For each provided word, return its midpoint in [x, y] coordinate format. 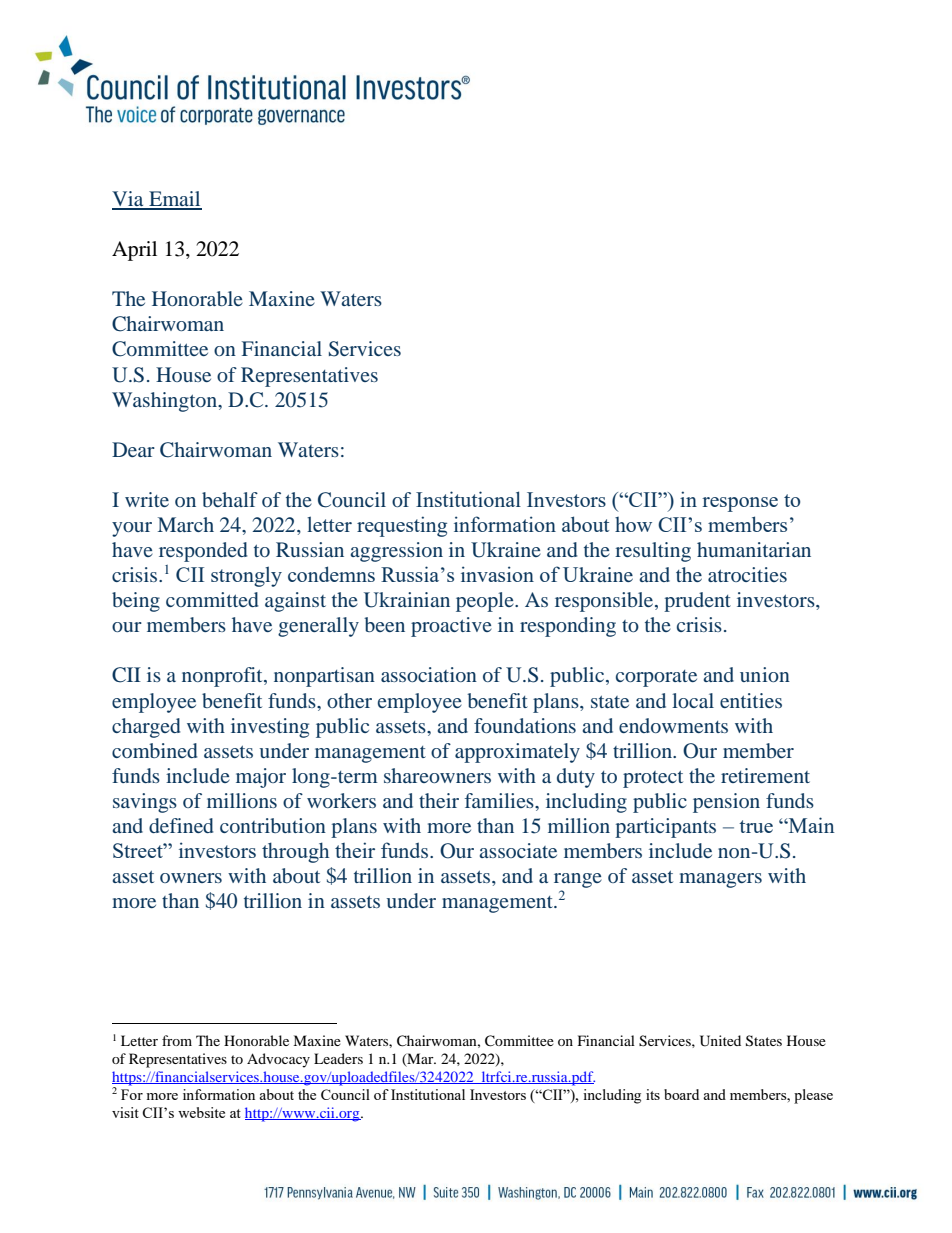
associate [518, 850]
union [765, 674]
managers [720, 880]
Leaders [338, 1058]
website [201, 1112]
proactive [451, 627]
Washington [166, 402]
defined [181, 825]
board [681, 1094]
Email [174, 200]
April [134, 251]
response [740, 504]
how [633, 524]
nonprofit [223, 677]
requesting [402, 526]
